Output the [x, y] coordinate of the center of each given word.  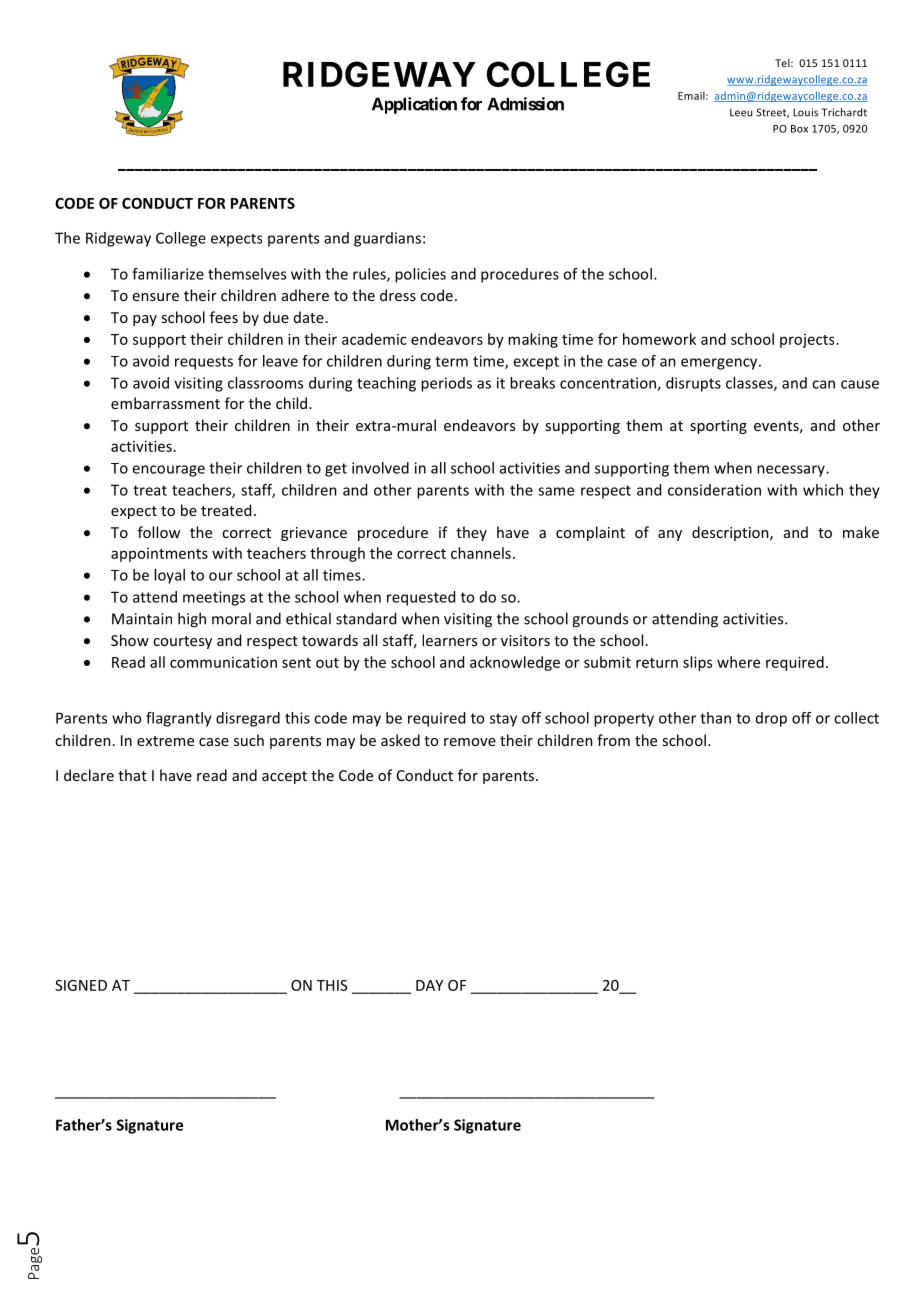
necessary [792, 471]
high [192, 620]
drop [771, 719]
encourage [168, 471]
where [738, 662]
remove [470, 742]
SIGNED [81, 985]
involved [380, 468]
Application [414, 105]
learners [449, 640]
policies [420, 275]
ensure [156, 297]
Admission [525, 104]
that [132, 775]
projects [807, 341]
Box [799, 129]
